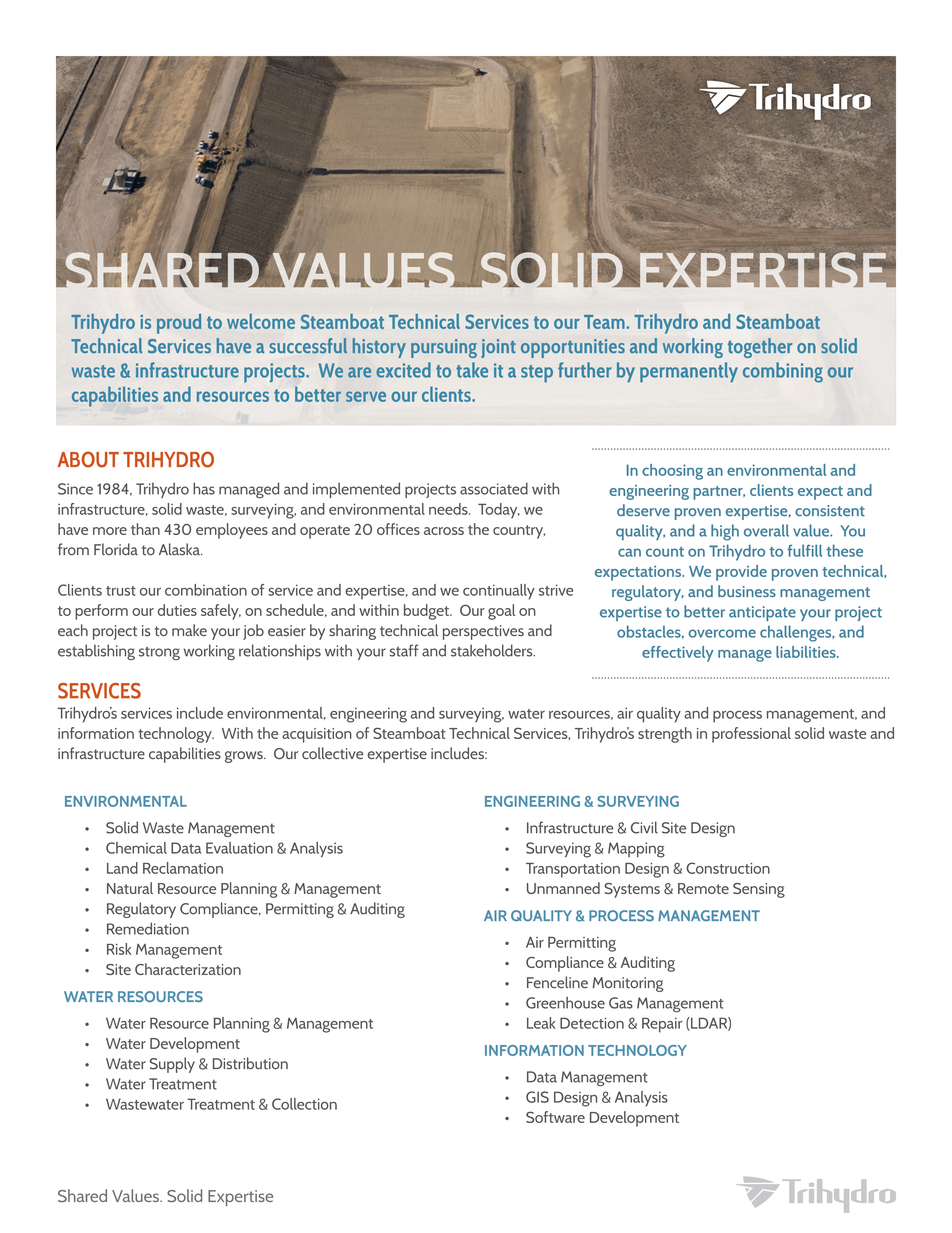 The width and height of the screenshot is (952, 1233). What do you see at coordinates (741, 573) in the screenshot?
I see `provide` at bounding box center [741, 573].
